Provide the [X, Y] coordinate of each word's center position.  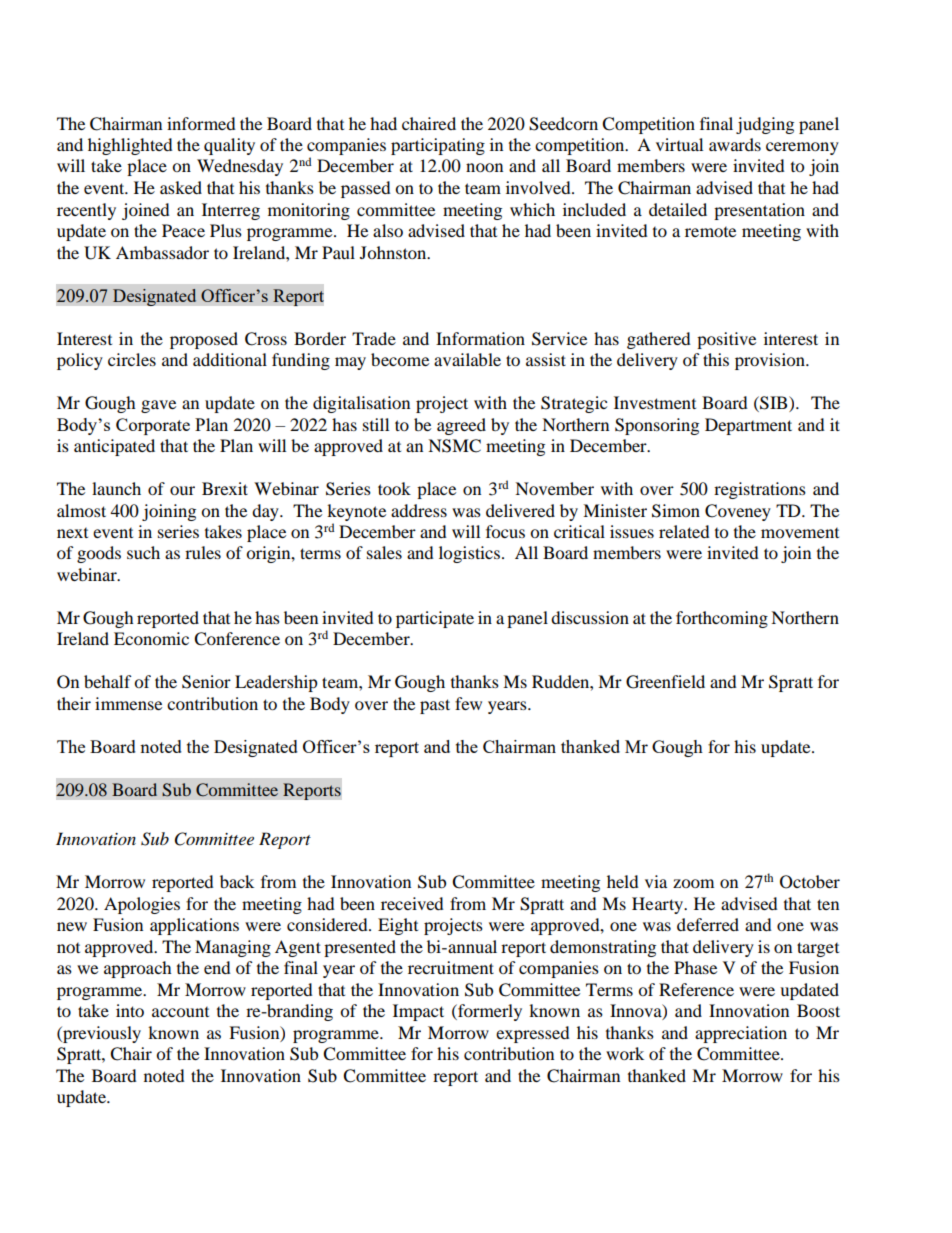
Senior [206, 682]
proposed [204, 340]
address [419, 510]
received [412, 903]
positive [726, 340]
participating [438, 146]
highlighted [130, 146]
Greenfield [665, 682]
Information [480, 338]
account [180, 1012]
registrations [760, 490]
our [182, 490]
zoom [693, 883]
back [237, 881]
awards [735, 144]
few [468, 703]
